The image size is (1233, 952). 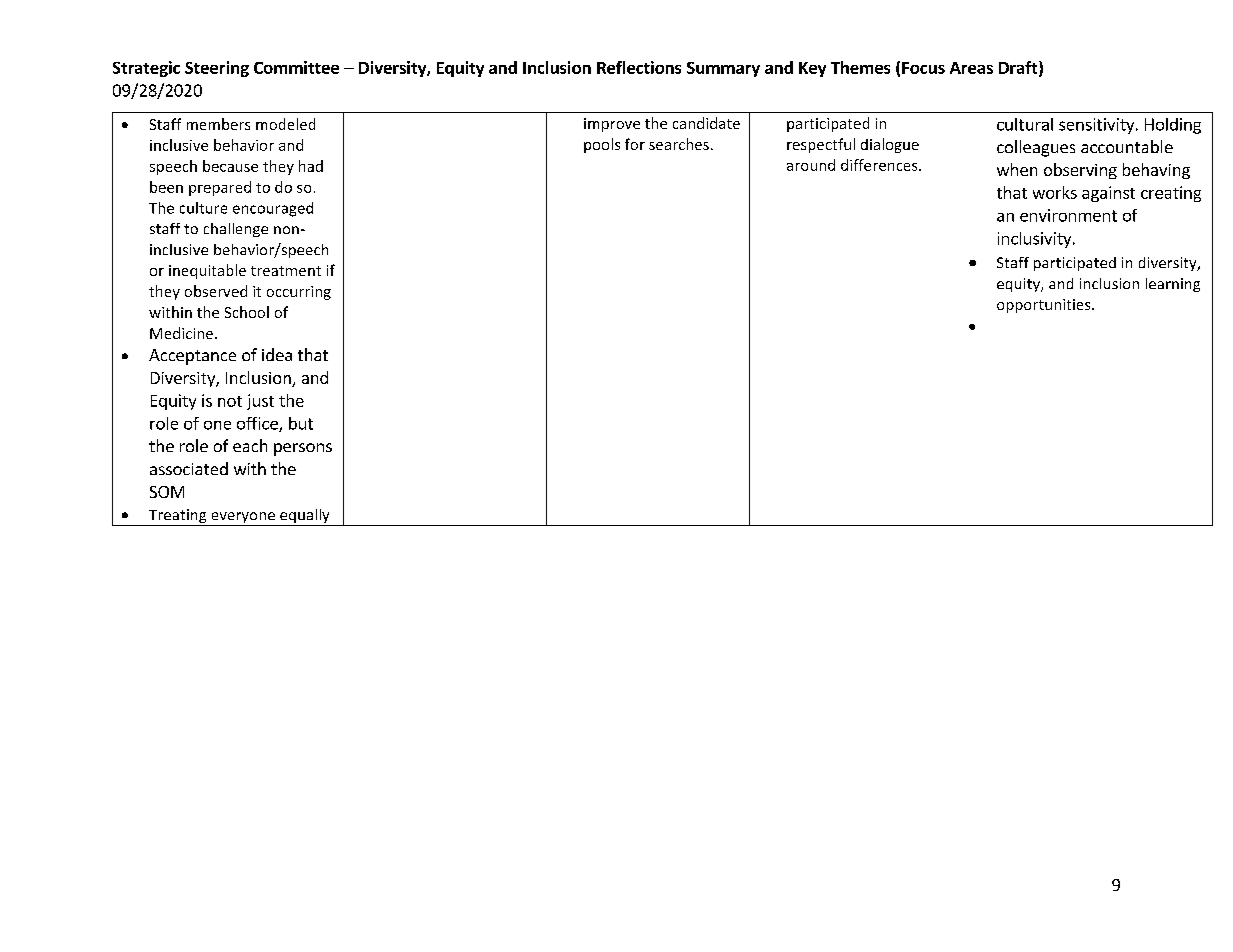 I want to click on prepared, so click(x=220, y=188).
